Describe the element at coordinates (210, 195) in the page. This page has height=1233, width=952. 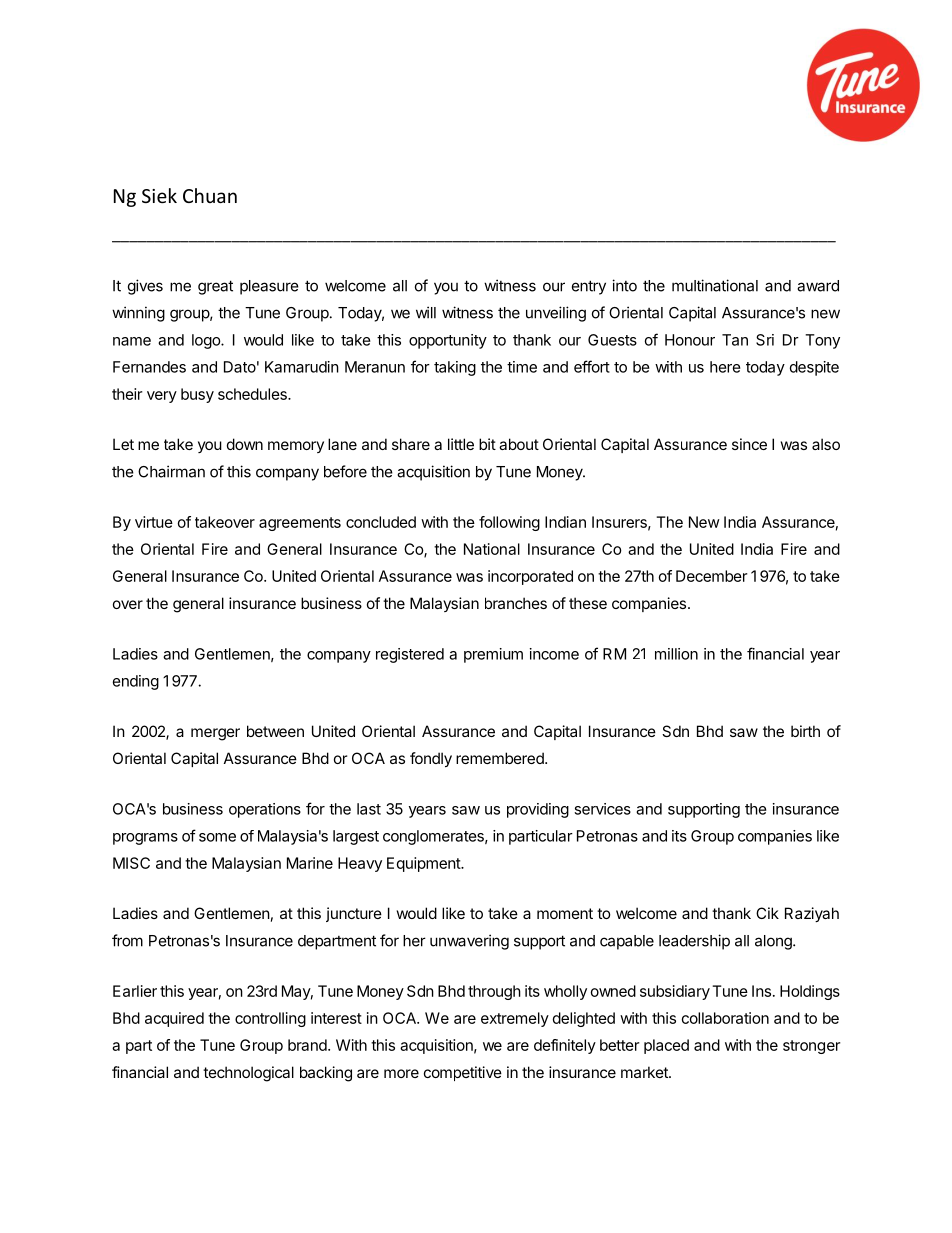
I see `Chuan` at that location.
